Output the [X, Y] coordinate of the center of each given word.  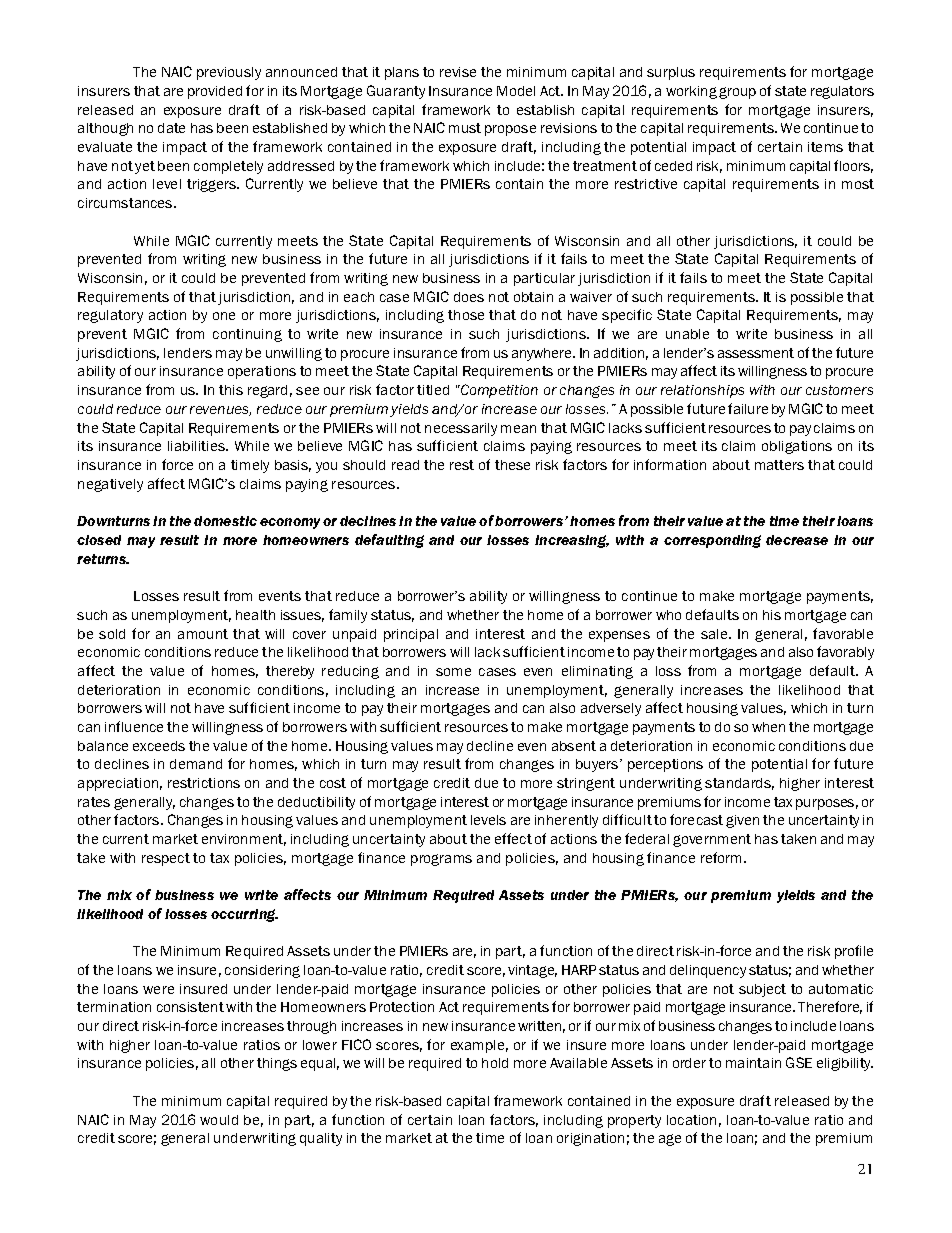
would [219, 1120]
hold [495, 1063]
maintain [753, 1063]
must [465, 128]
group [737, 93]
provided [215, 92]
